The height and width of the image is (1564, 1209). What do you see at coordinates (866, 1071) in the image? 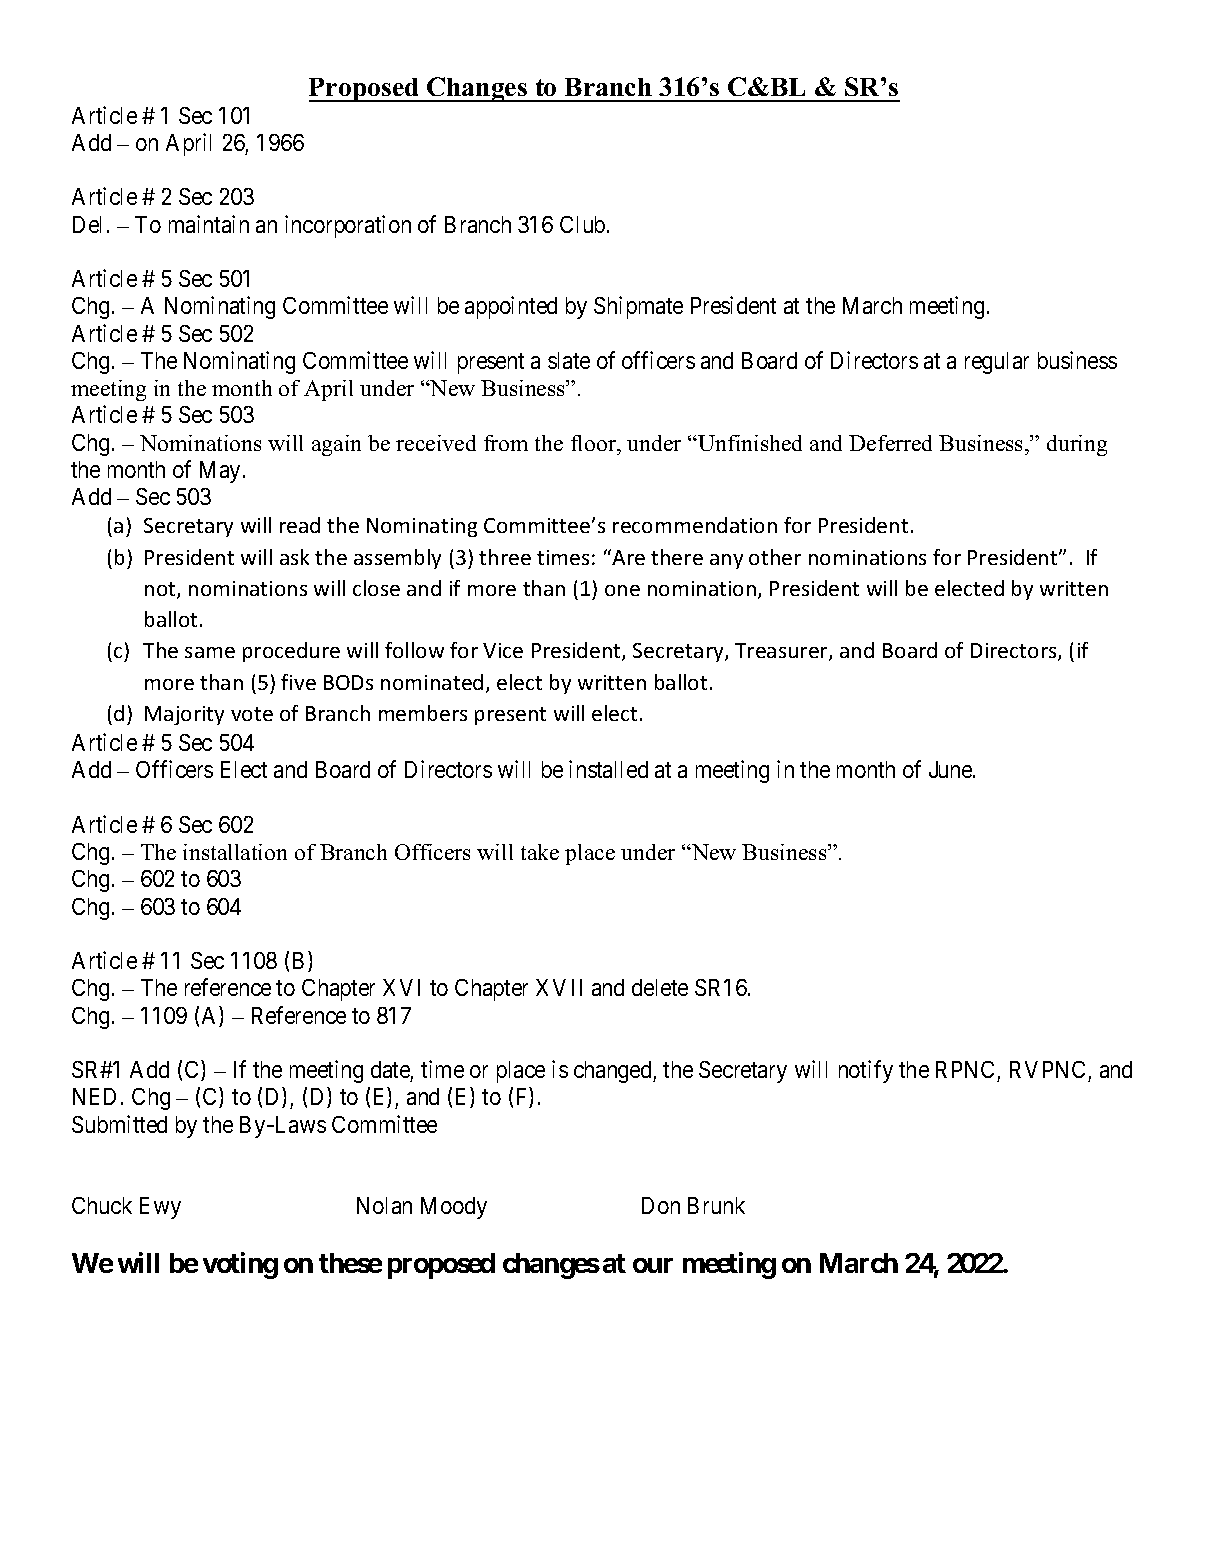
I see `notify` at bounding box center [866, 1071].
